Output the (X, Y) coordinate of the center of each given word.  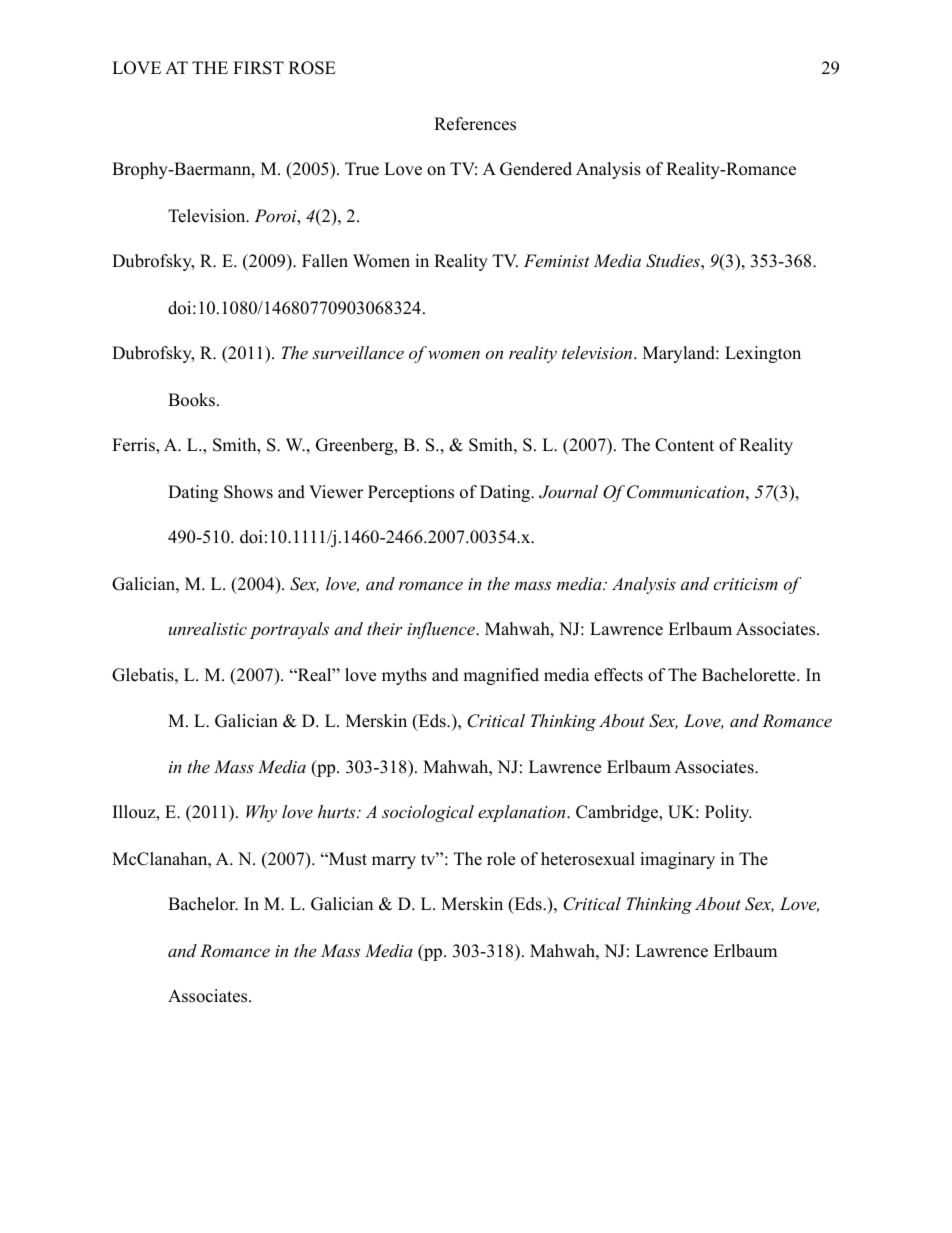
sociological (428, 813)
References (475, 124)
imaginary (677, 860)
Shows (248, 492)
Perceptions (411, 493)
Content (684, 445)
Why (261, 813)
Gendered (536, 169)
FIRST (258, 68)
